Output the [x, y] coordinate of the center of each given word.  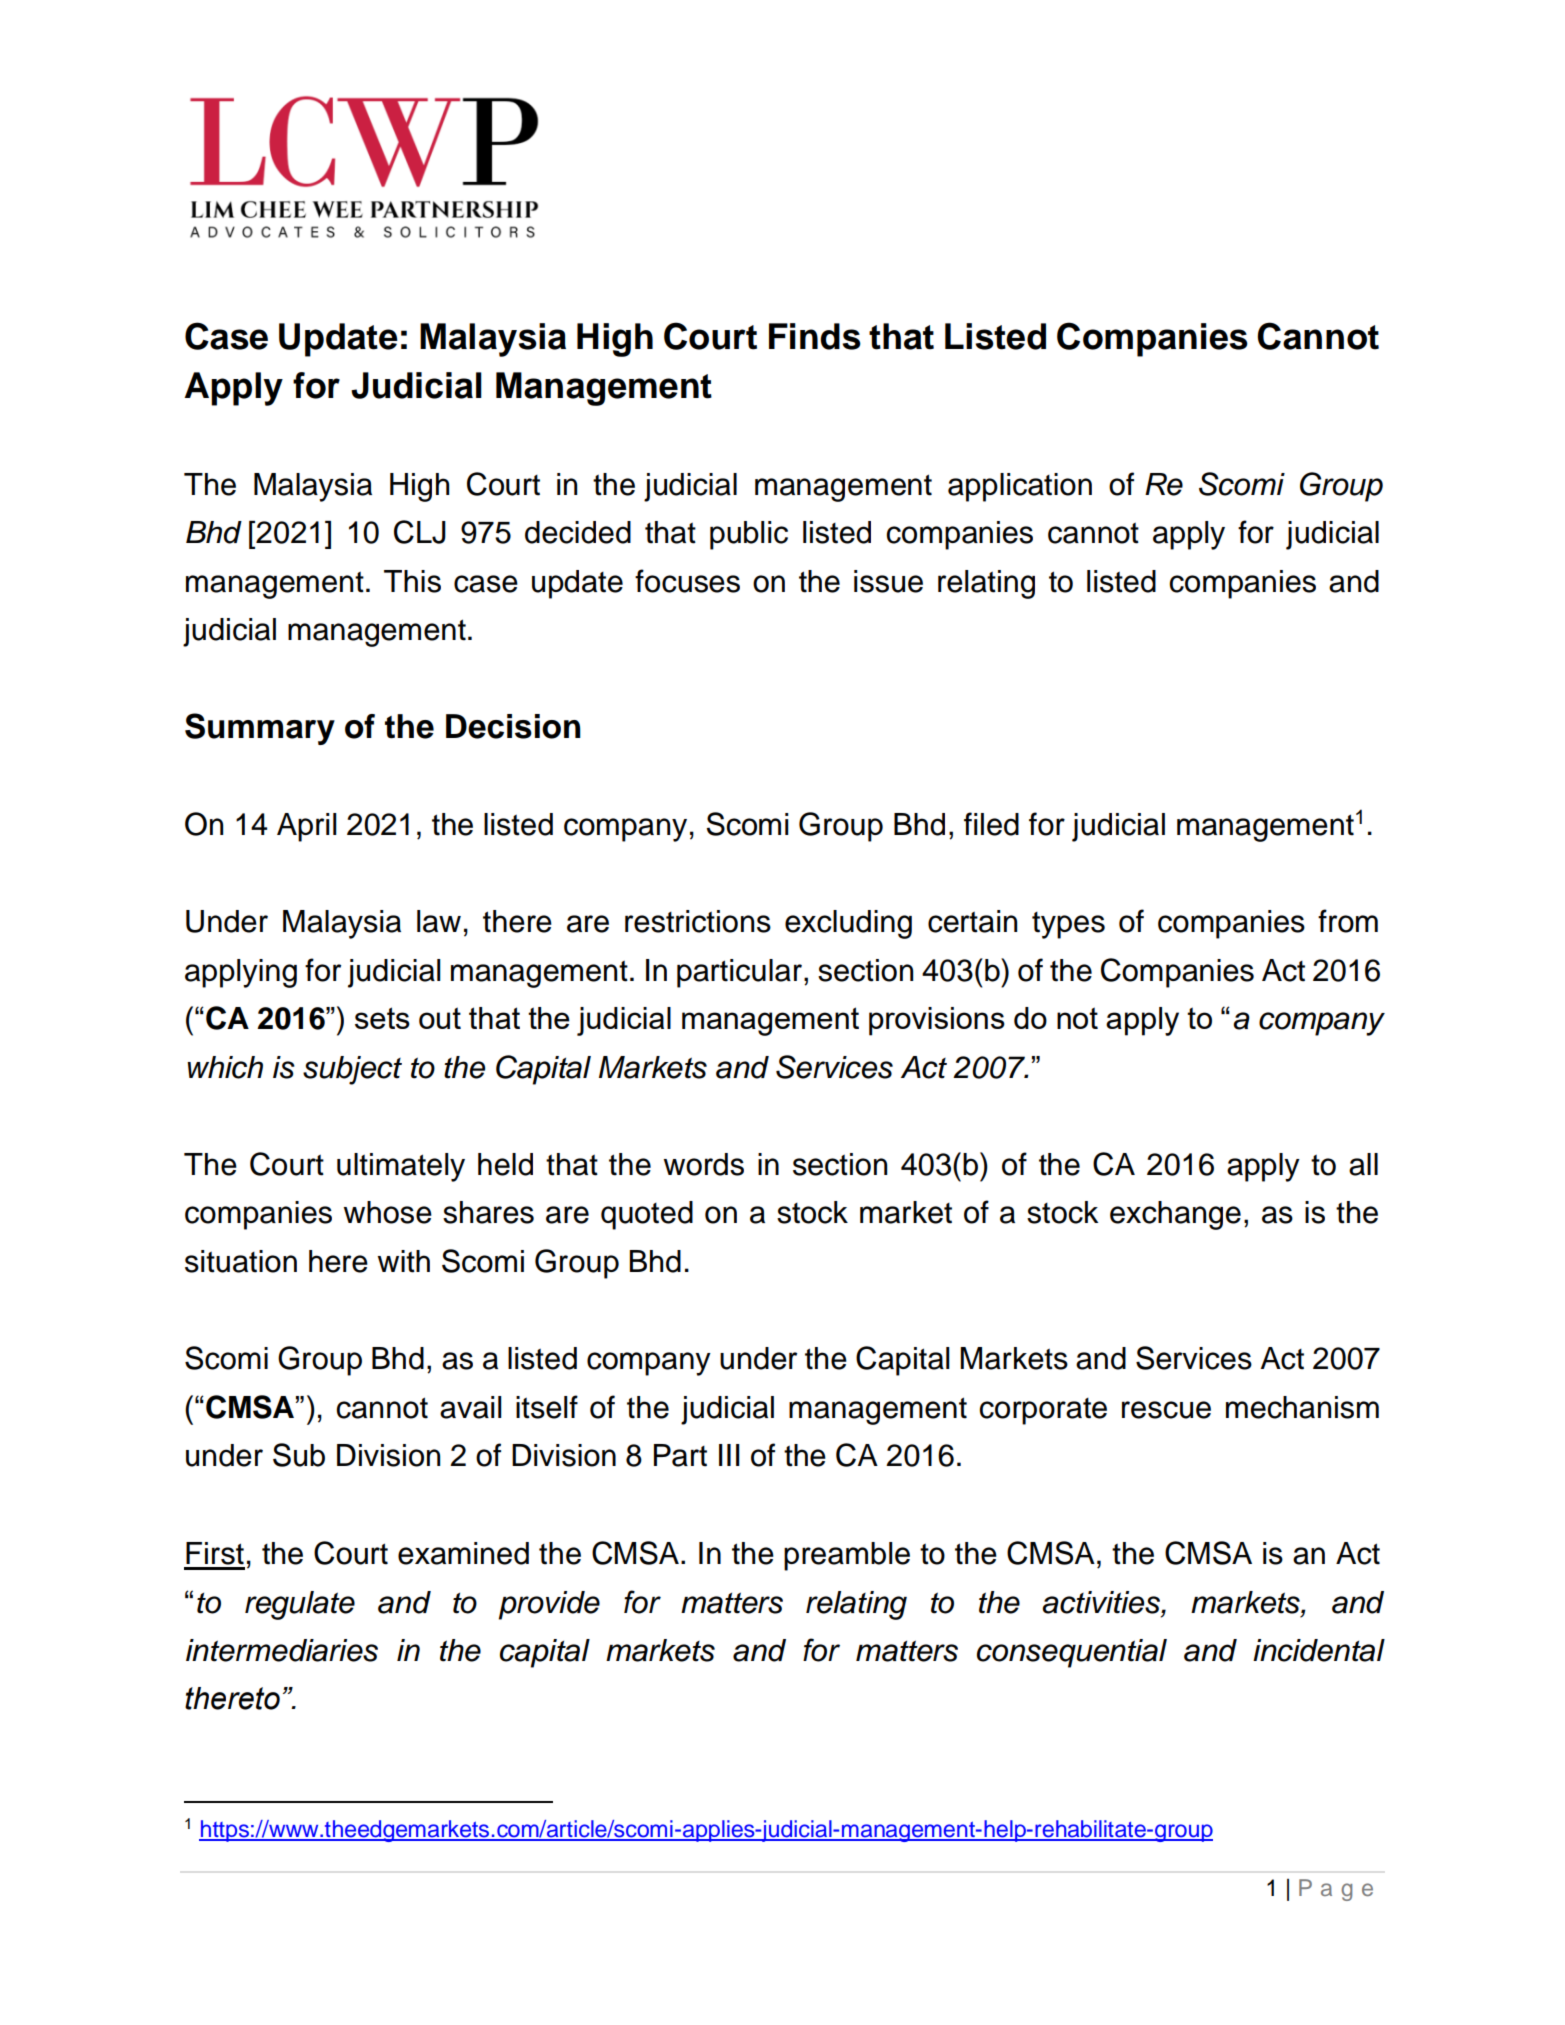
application [1020, 487]
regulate [300, 1605]
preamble [847, 1556]
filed [991, 824]
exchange [1175, 1215]
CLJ [420, 532]
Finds [815, 336]
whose [387, 1212]
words [703, 1164]
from [1348, 921]
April [307, 827]
